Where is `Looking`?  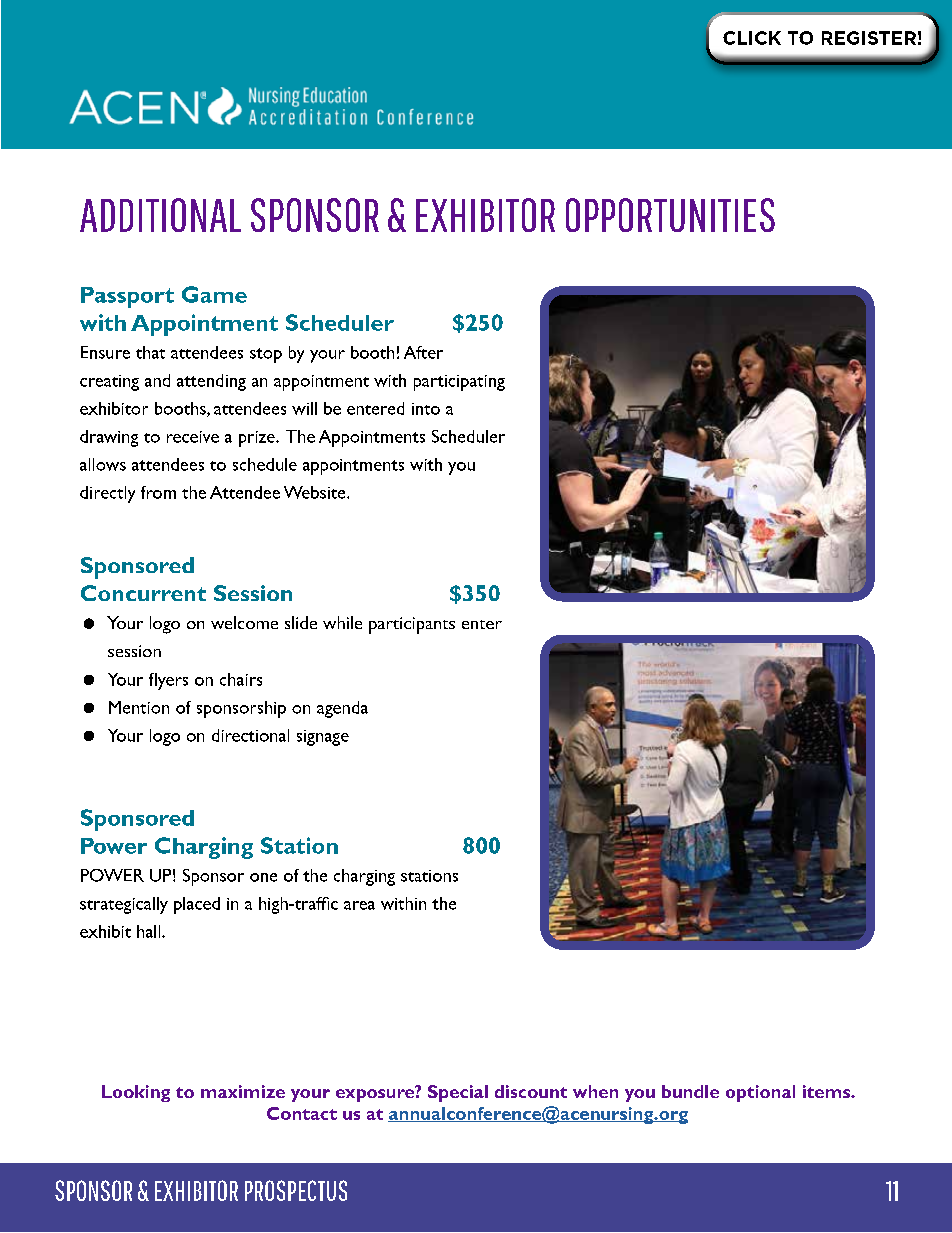 Looking is located at coordinates (136, 1093).
